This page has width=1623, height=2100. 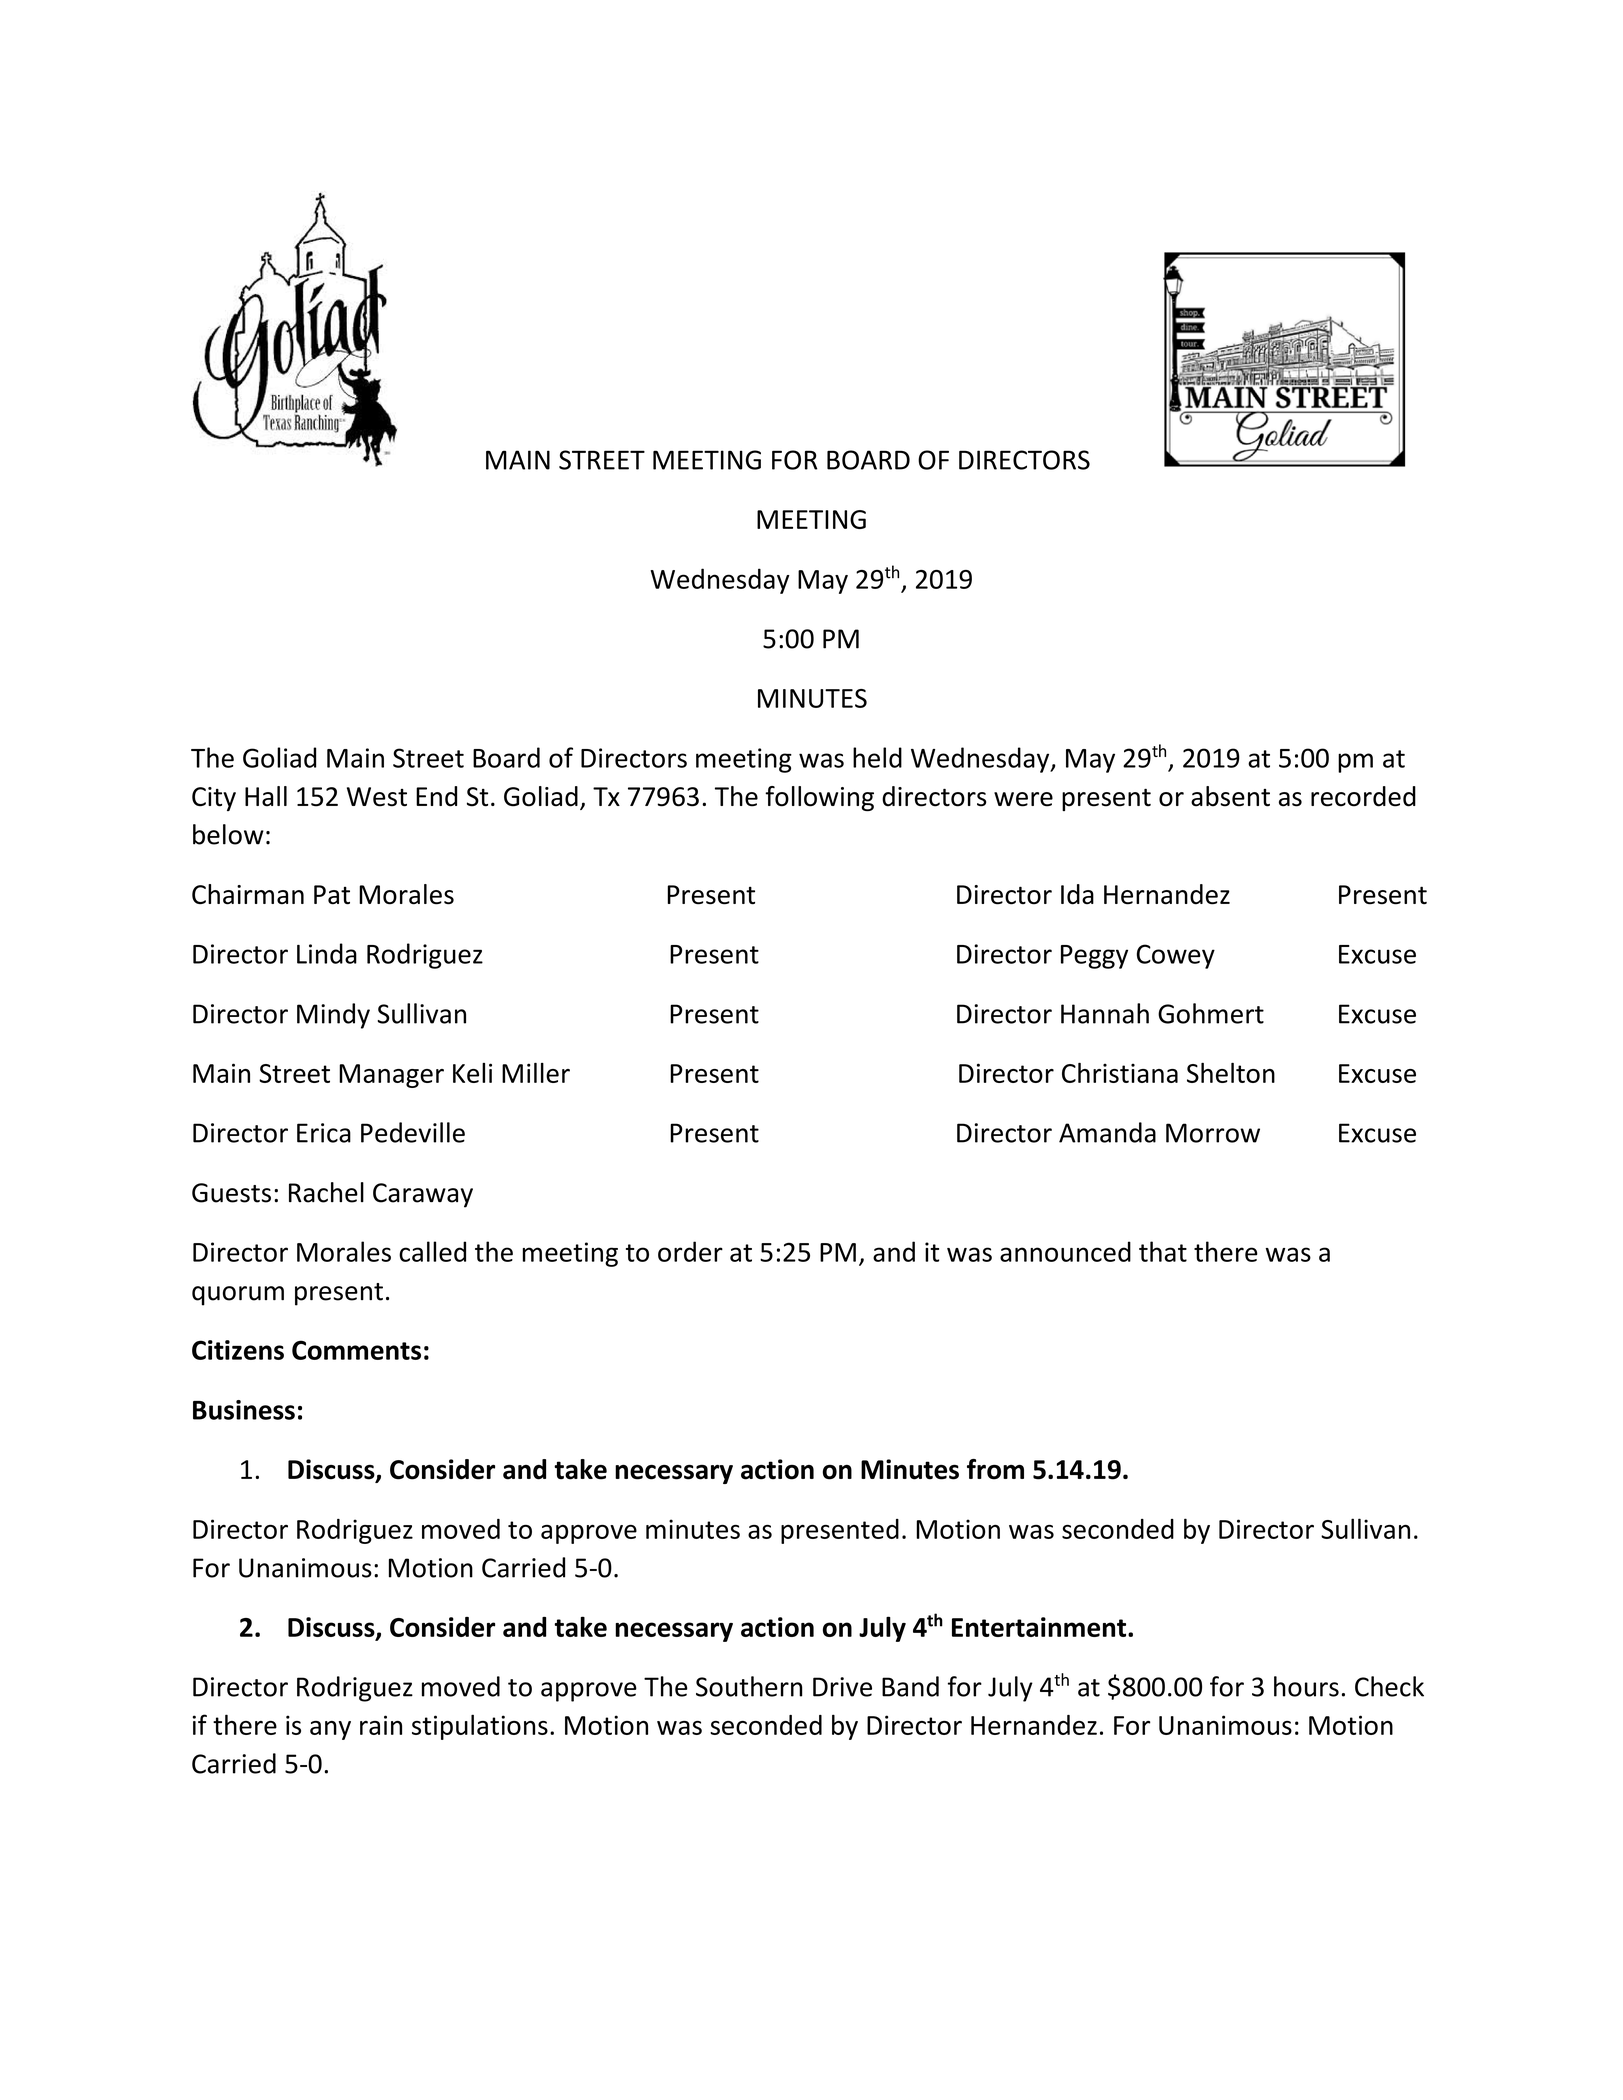 I want to click on hours, so click(x=1306, y=1686).
